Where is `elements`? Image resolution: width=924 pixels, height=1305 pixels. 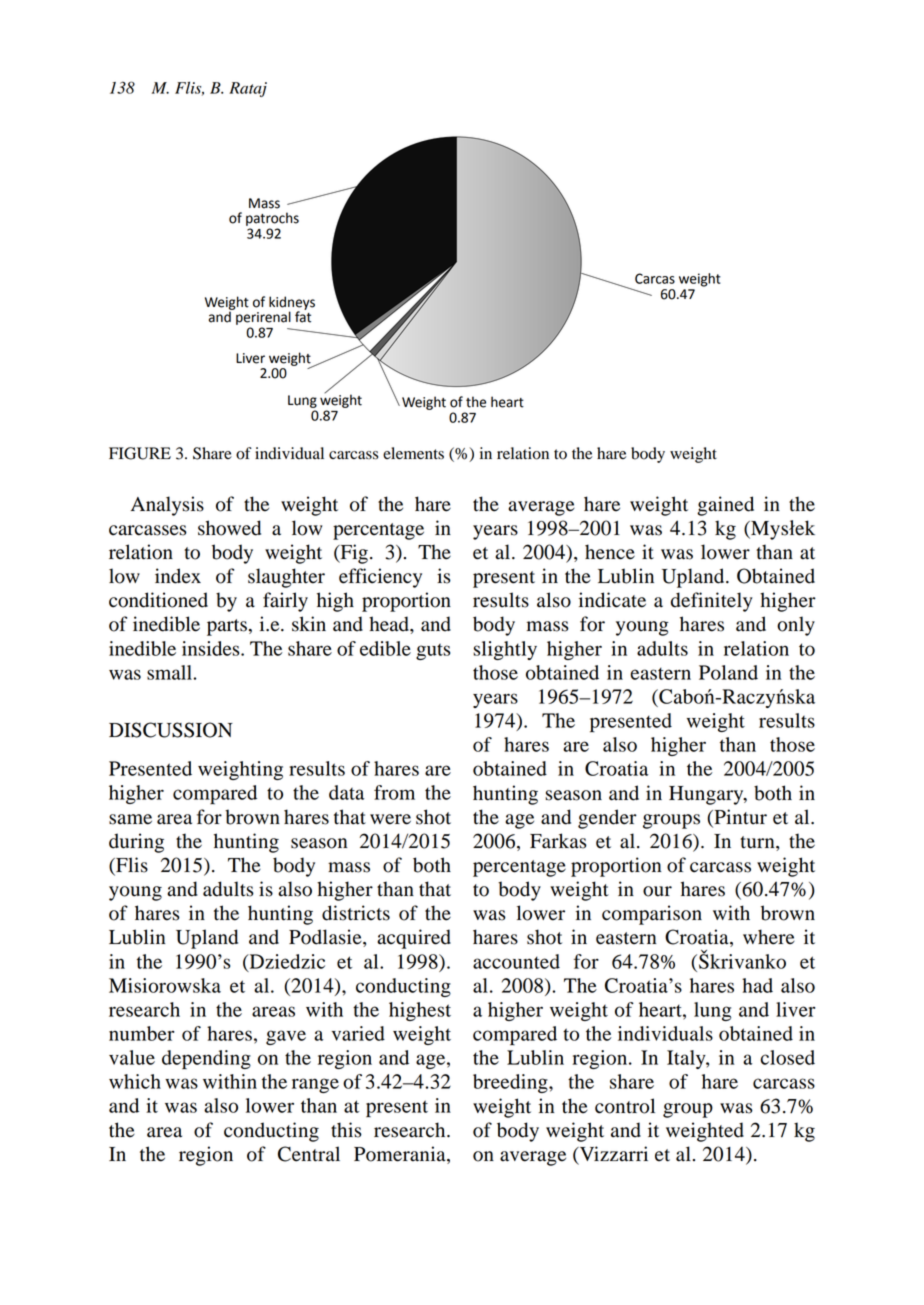 elements is located at coordinates (413, 453).
